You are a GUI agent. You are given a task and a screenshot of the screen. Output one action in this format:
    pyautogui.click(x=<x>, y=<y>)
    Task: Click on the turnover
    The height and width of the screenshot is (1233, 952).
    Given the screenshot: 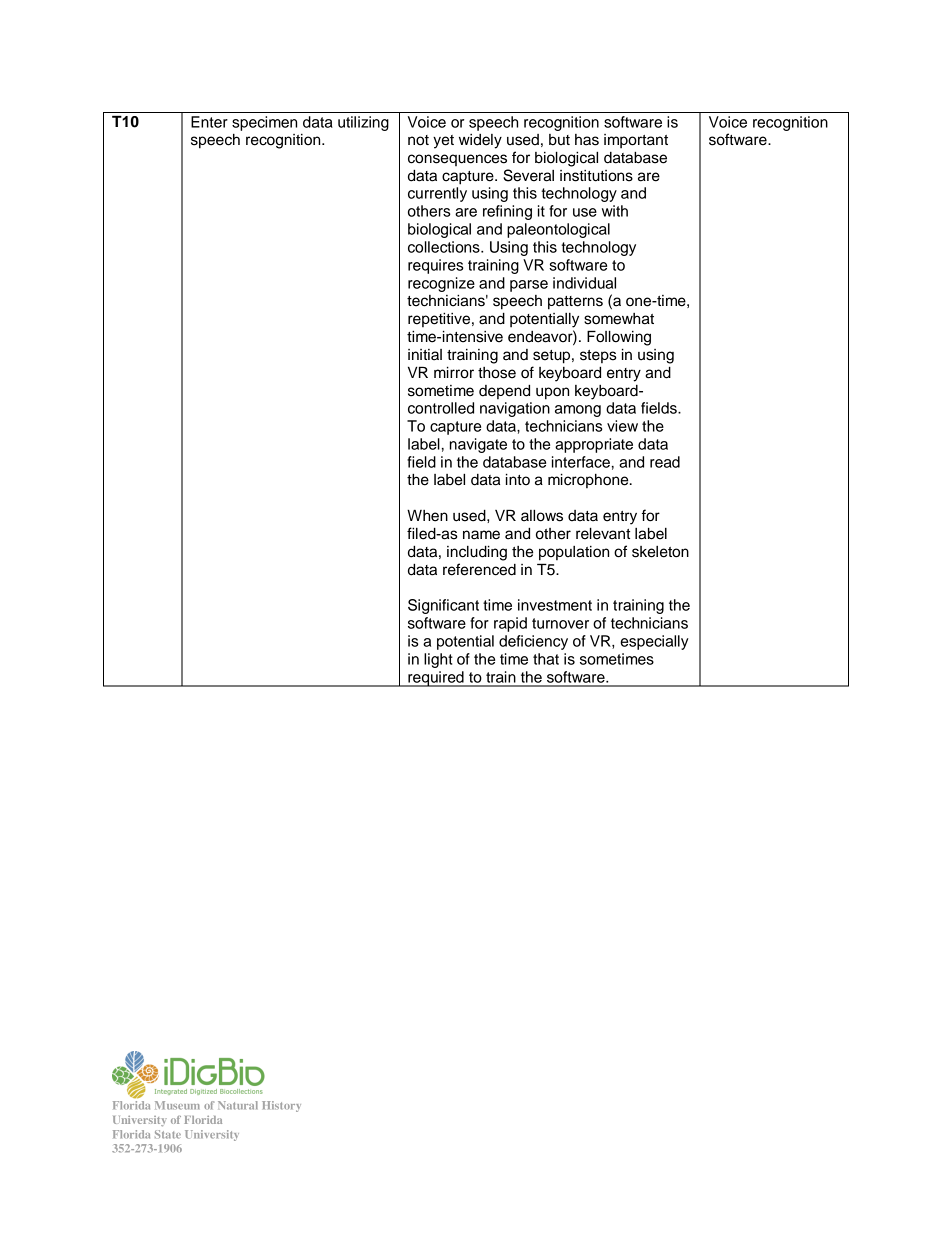 What is the action you would take?
    pyautogui.click(x=560, y=623)
